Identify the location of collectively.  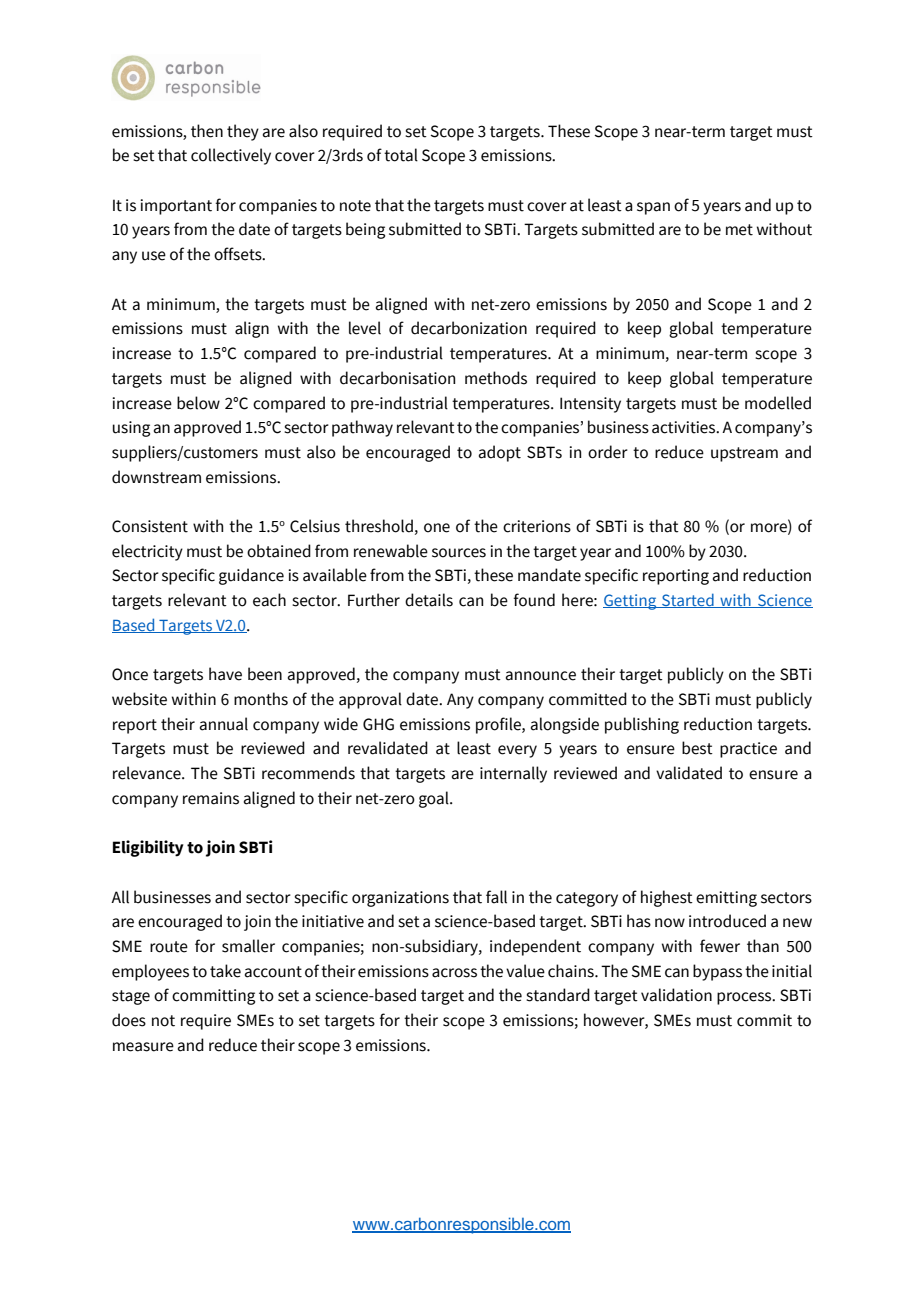
(231, 156).
